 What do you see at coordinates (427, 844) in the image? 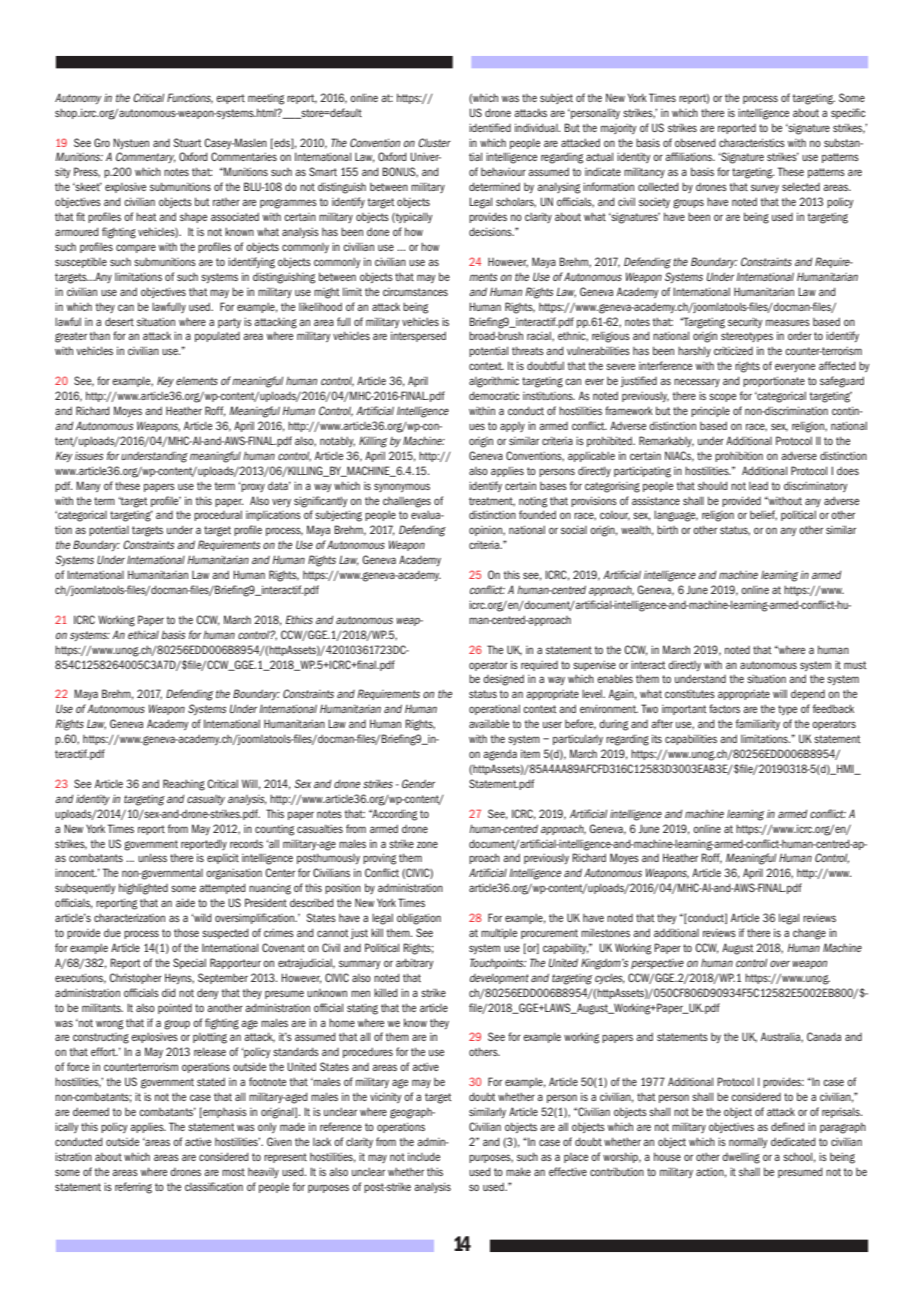
I see `zone` at bounding box center [427, 844].
